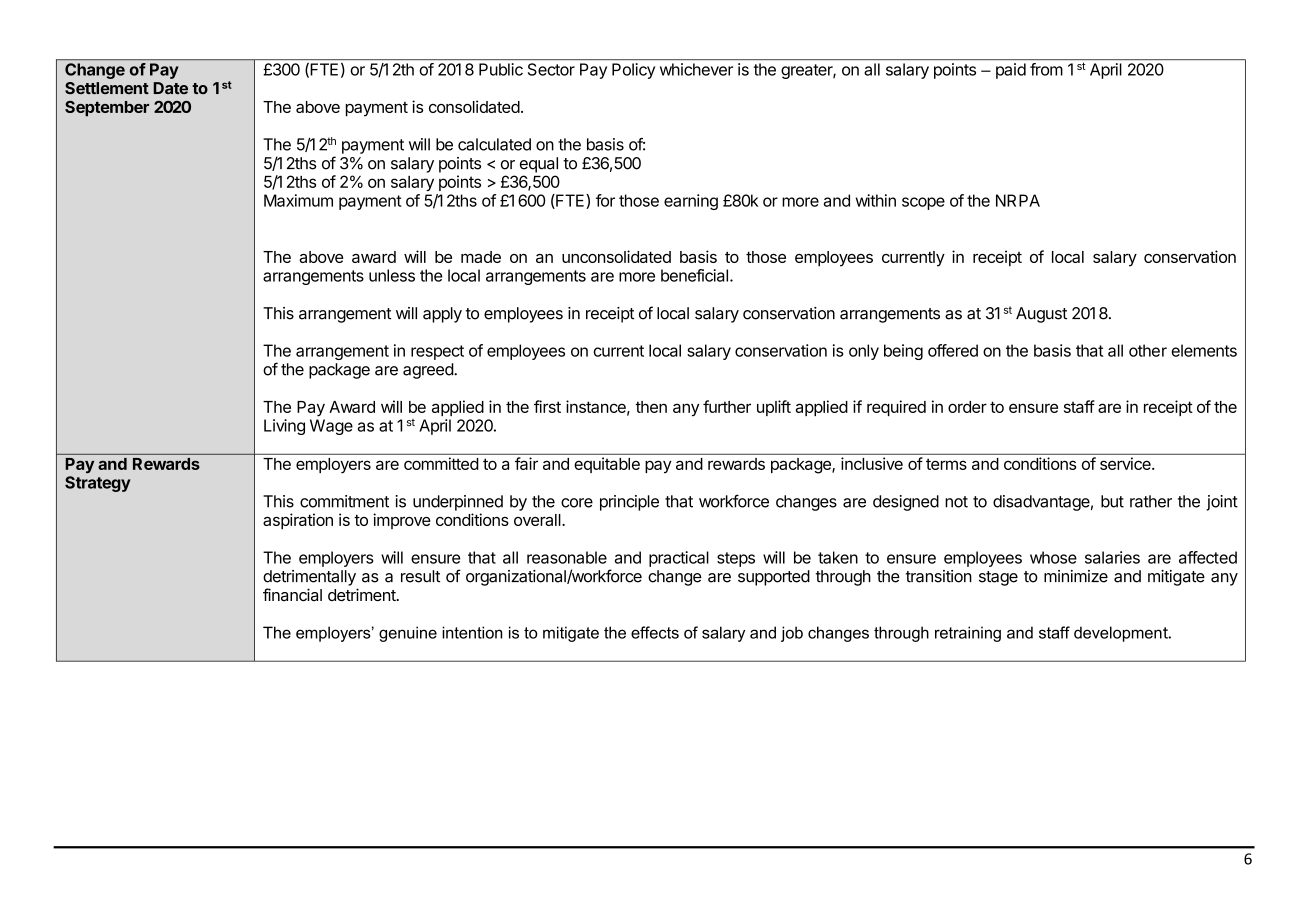 Image resolution: width=1308 pixels, height=924 pixels. What do you see at coordinates (344, 501) in the screenshot?
I see `commitment` at bounding box center [344, 501].
